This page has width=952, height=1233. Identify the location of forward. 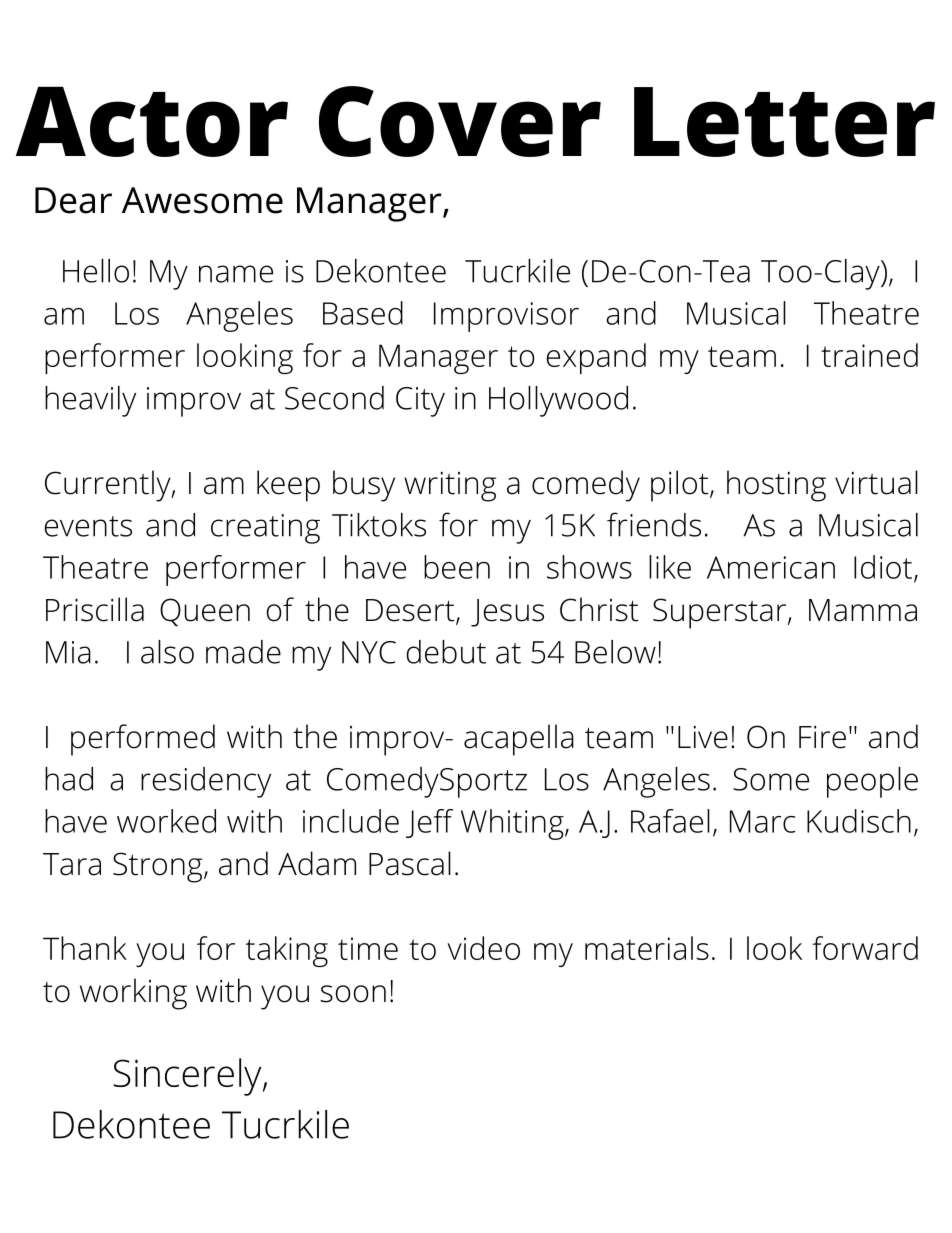
(865, 948).
